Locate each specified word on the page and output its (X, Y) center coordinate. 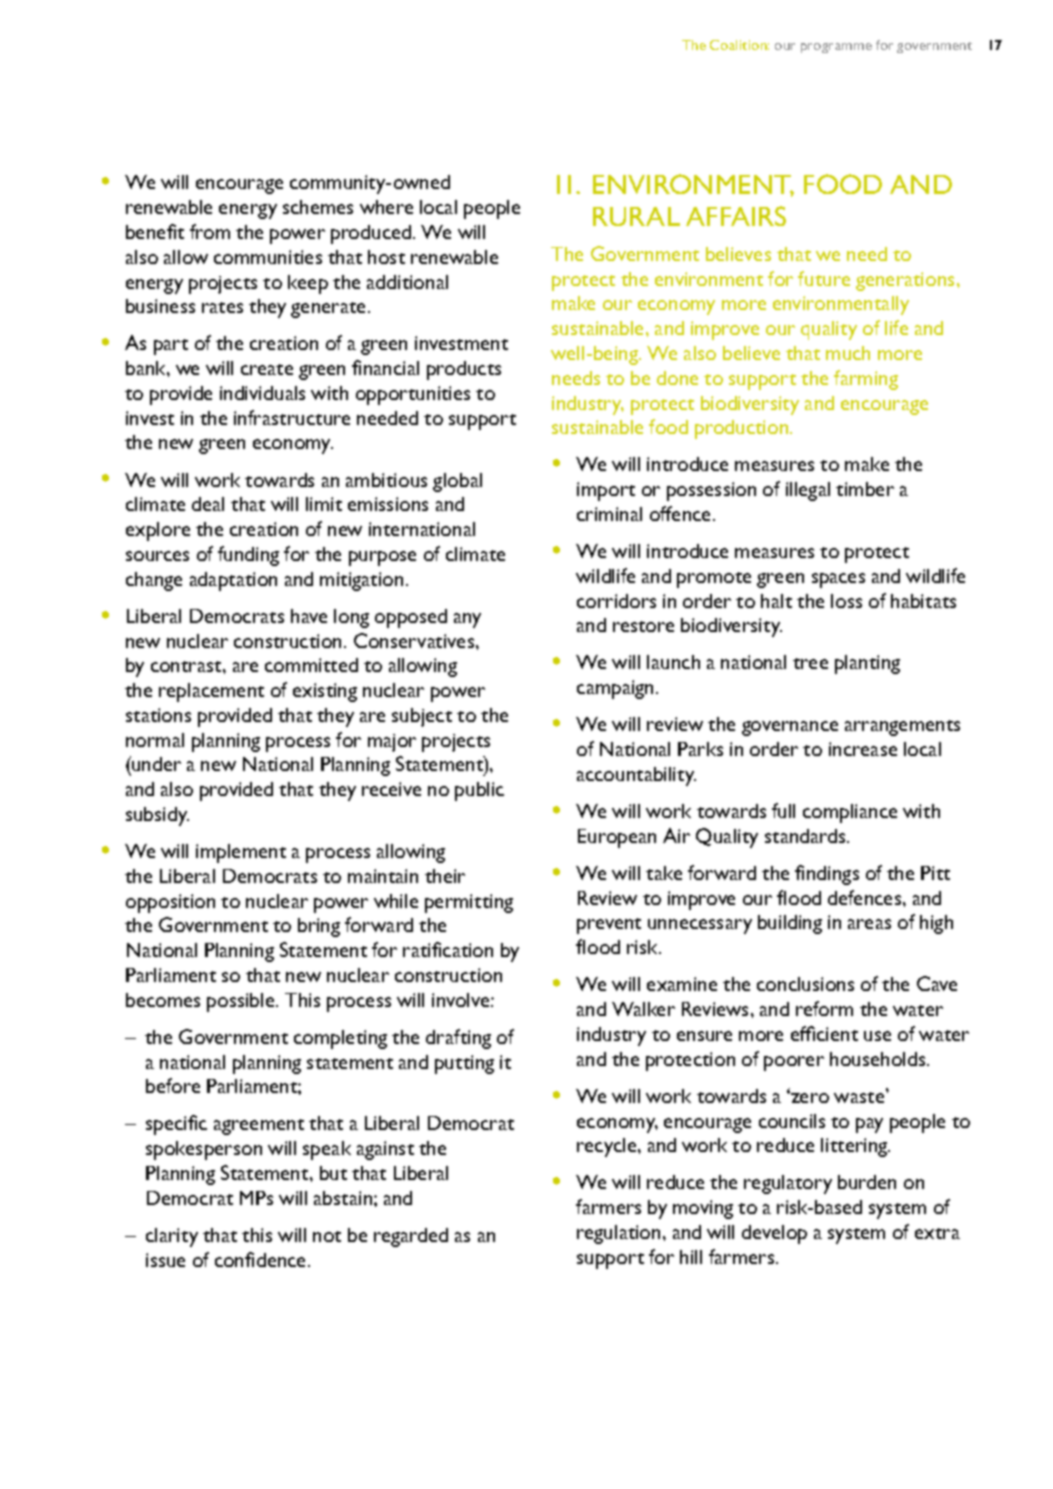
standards (806, 836)
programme (836, 48)
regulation (618, 1234)
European (617, 838)
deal (208, 504)
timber (865, 489)
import (606, 491)
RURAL (636, 216)
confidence (262, 1259)
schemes (318, 207)
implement (241, 853)
